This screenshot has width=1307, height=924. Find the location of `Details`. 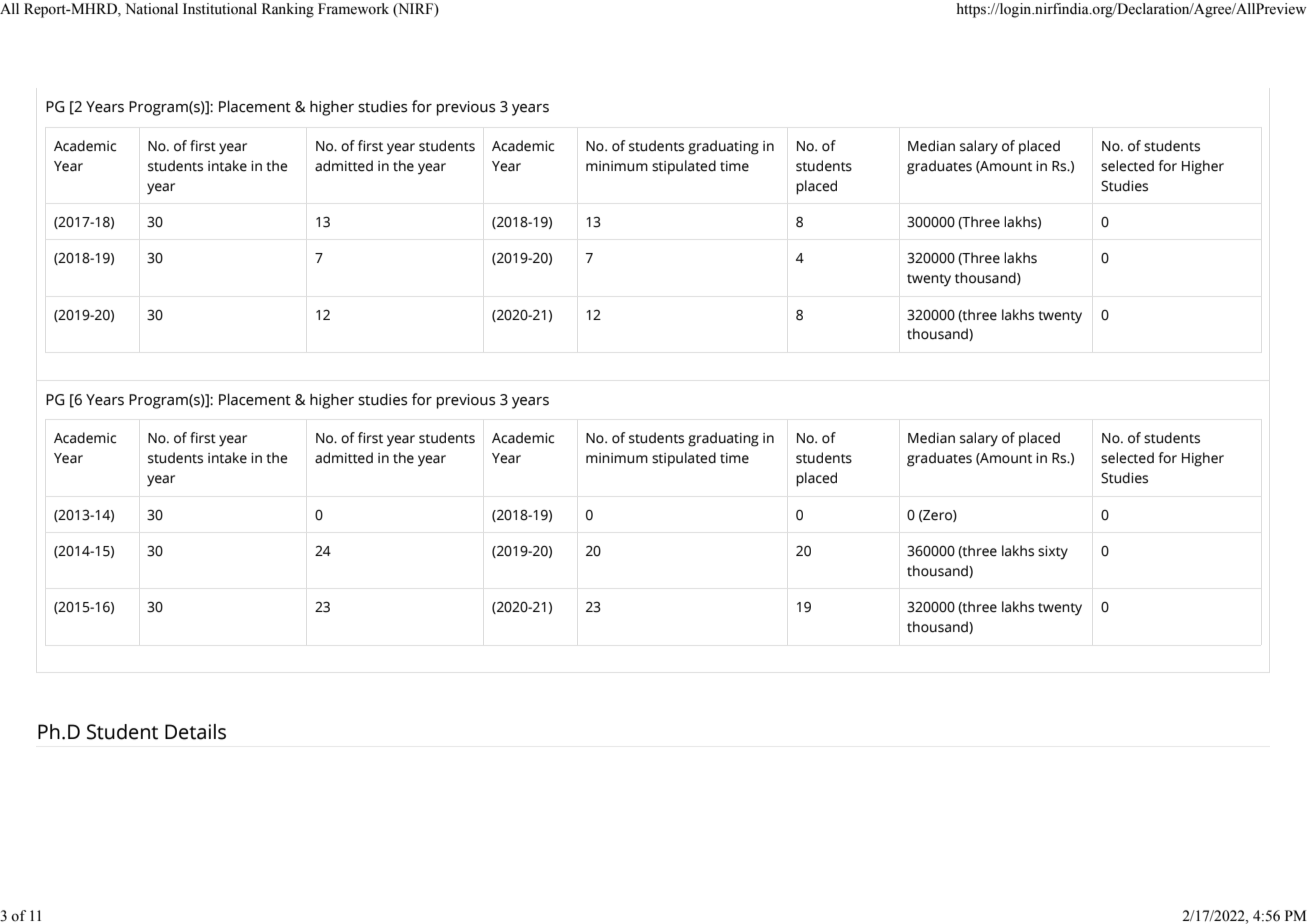

Details is located at coordinates (195, 732).
